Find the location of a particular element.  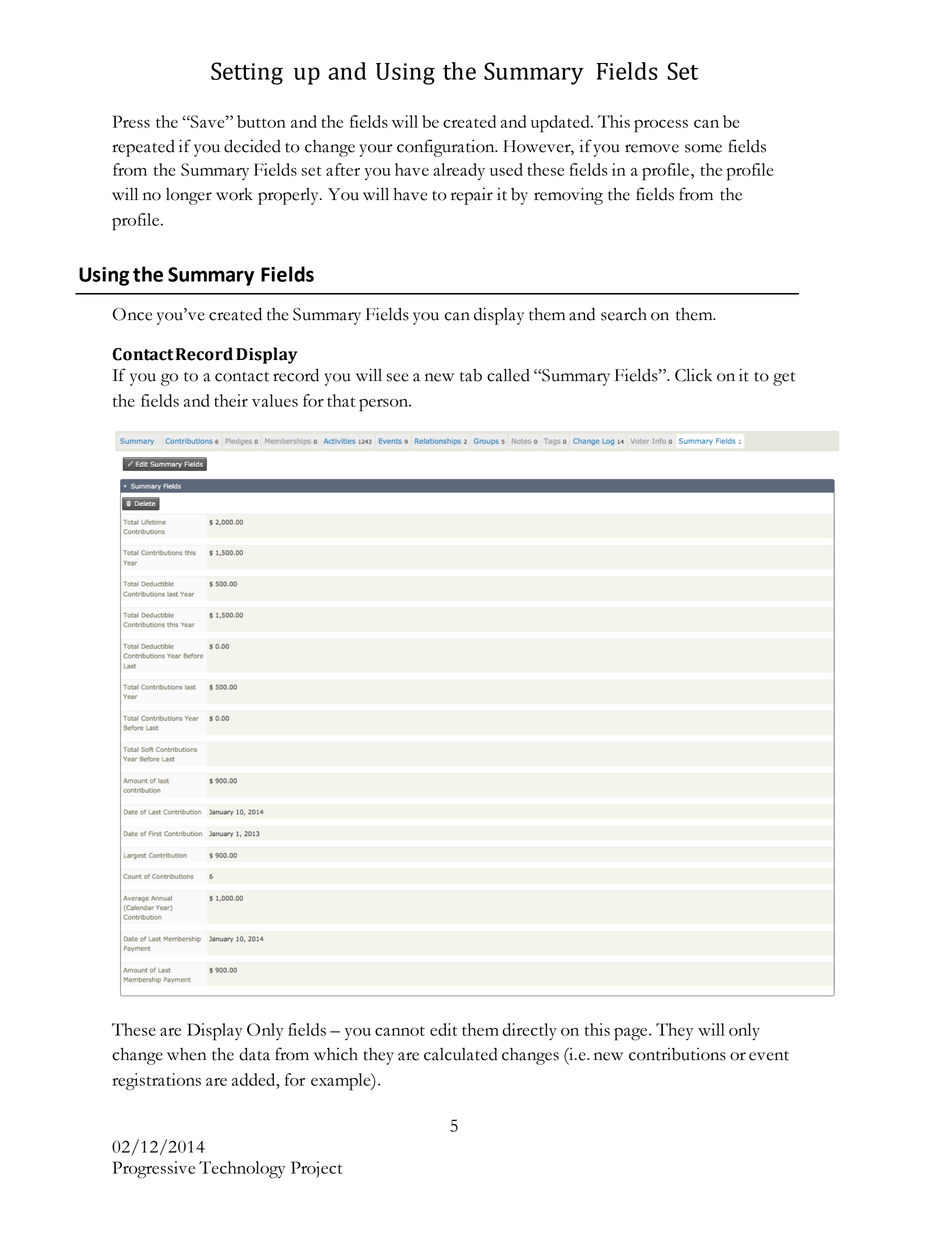

Click is located at coordinates (693, 375).
